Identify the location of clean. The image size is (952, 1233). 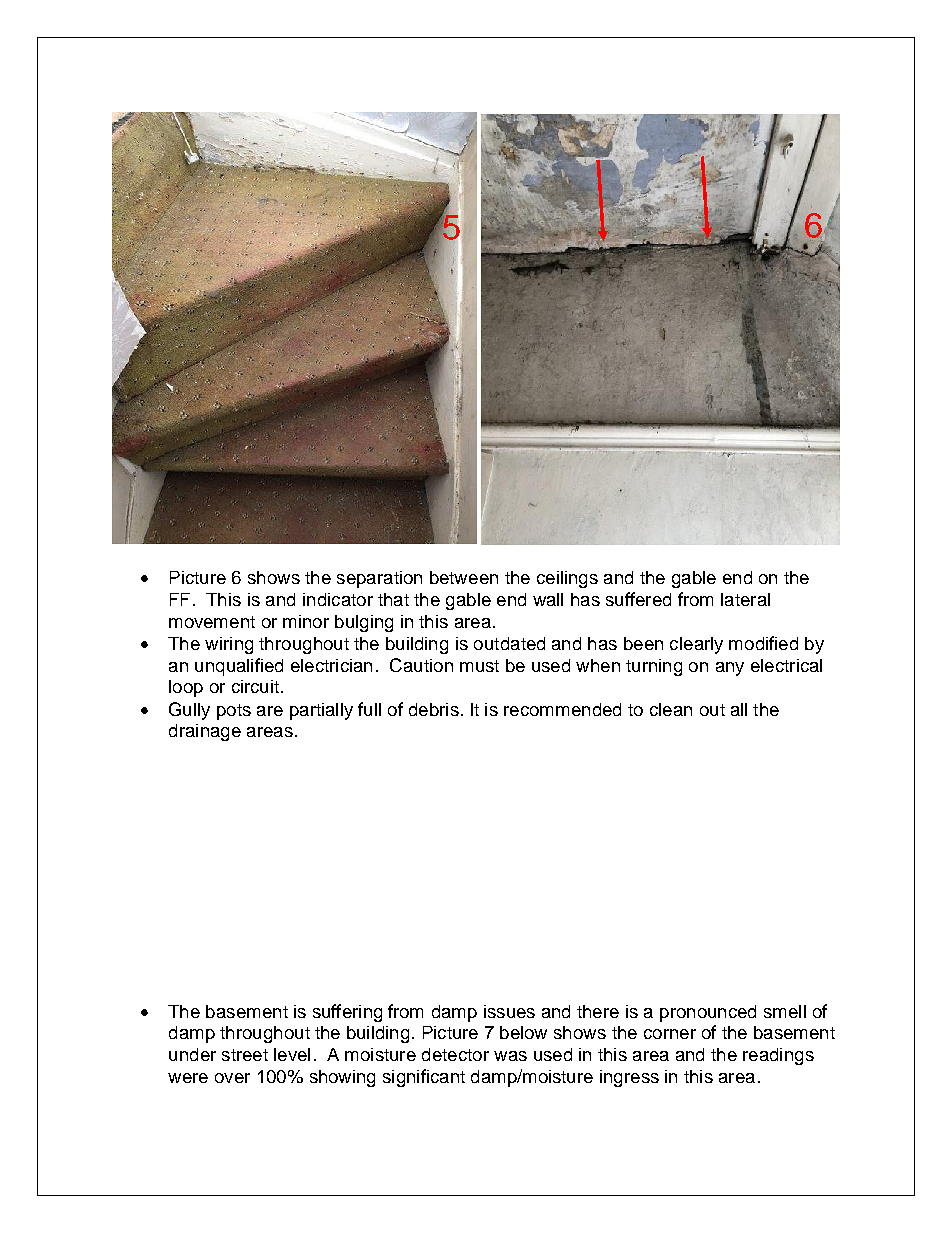
(671, 709).
